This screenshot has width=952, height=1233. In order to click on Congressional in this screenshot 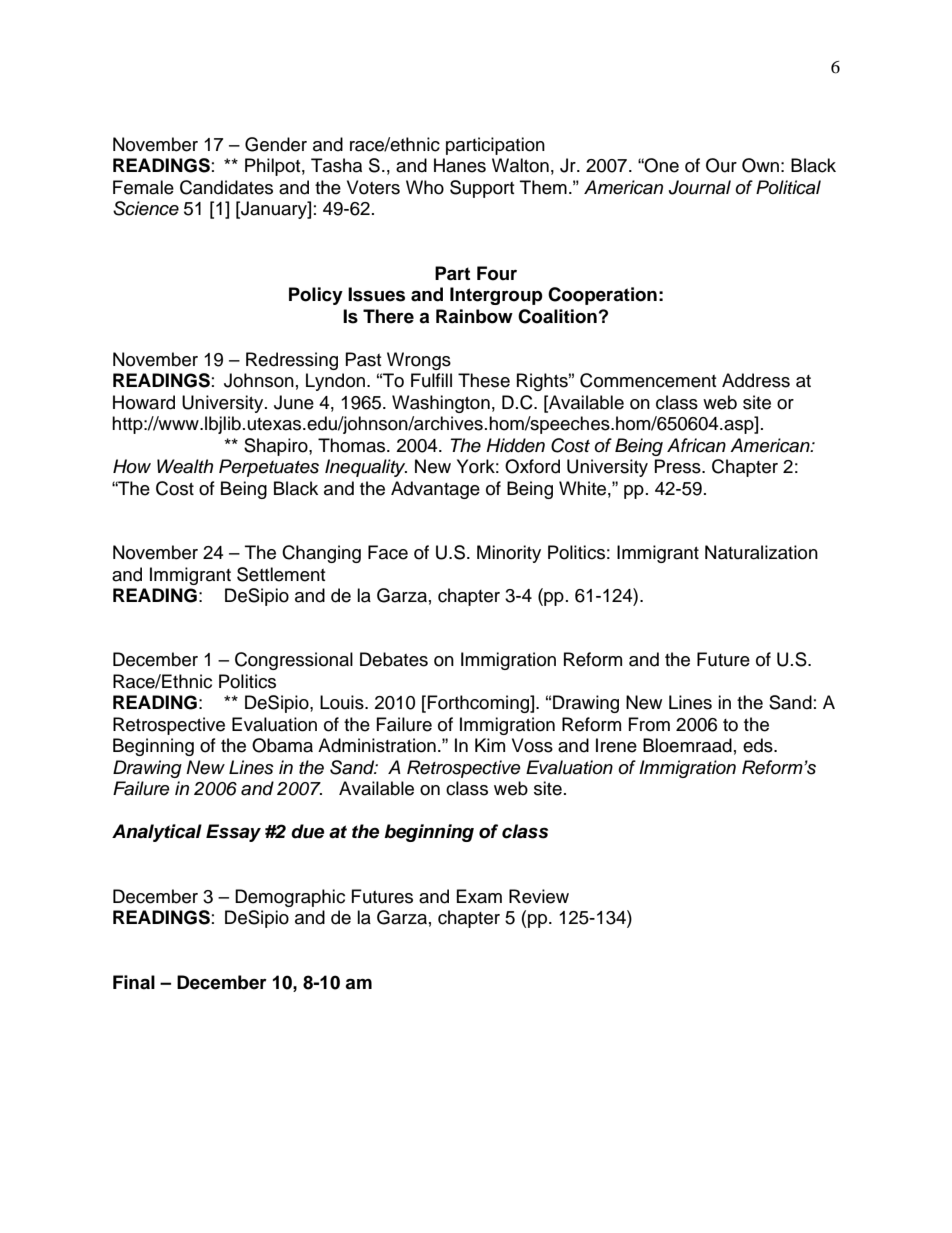, I will do `click(294, 661)`.
